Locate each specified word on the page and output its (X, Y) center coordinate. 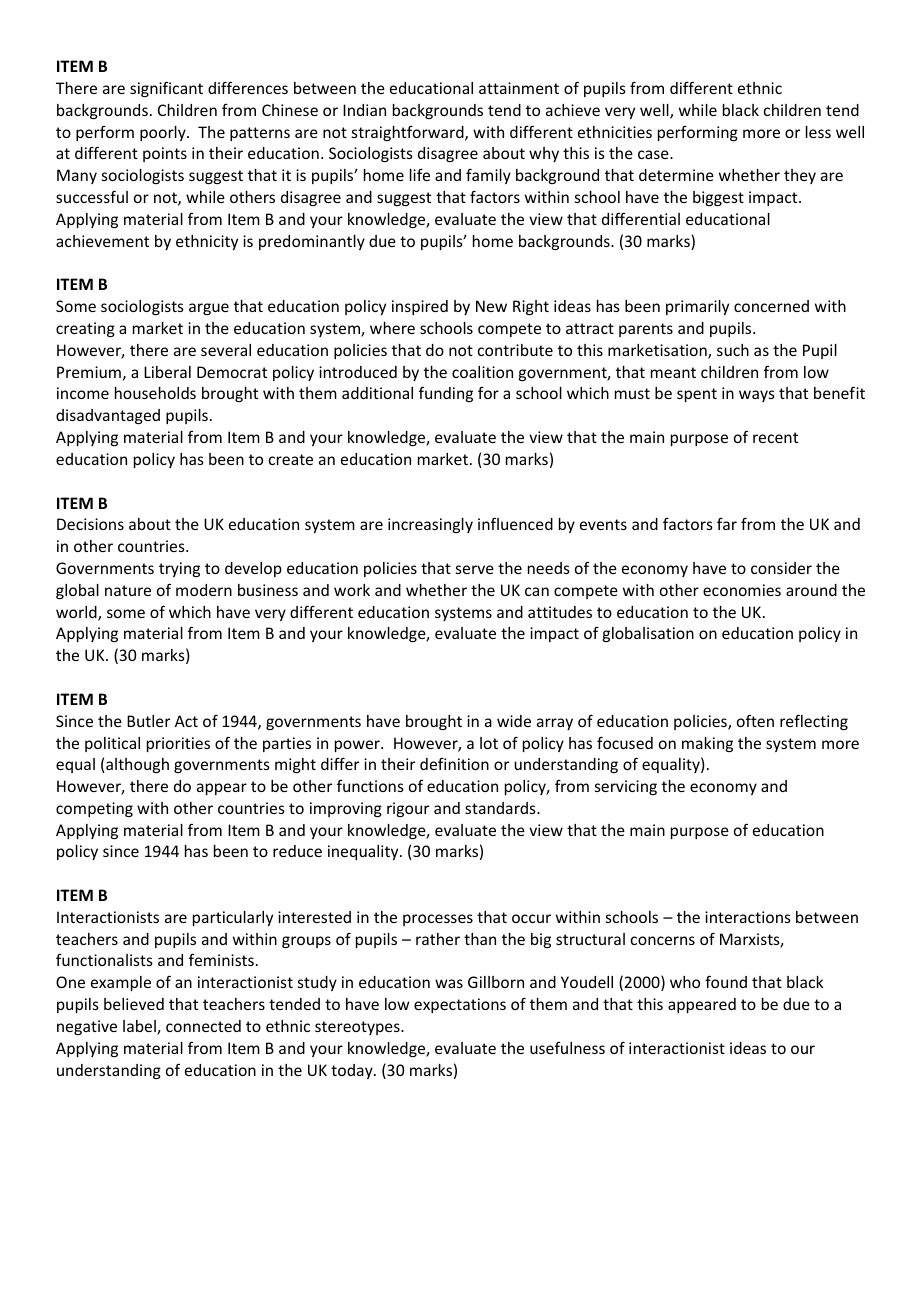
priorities (178, 744)
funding (446, 394)
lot (489, 743)
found (726, 981)
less (818, 132)
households (155, 393)
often (755, 720)
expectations (460, 1005)
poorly (164, 133)
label (140, 1027)
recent (775, 437)
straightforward (409, 133)
